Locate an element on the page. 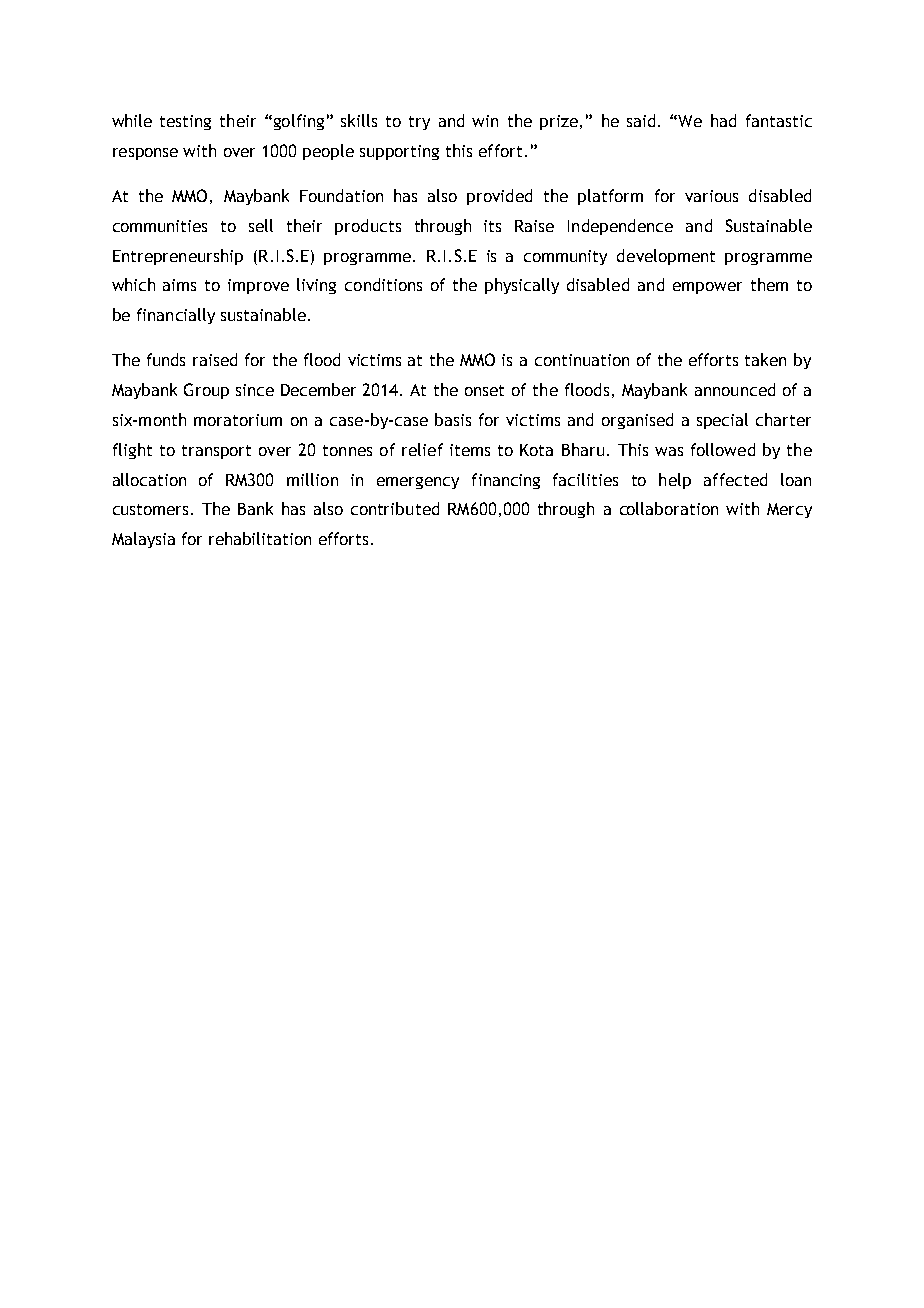  announced is located at coordinates (735, 389).
